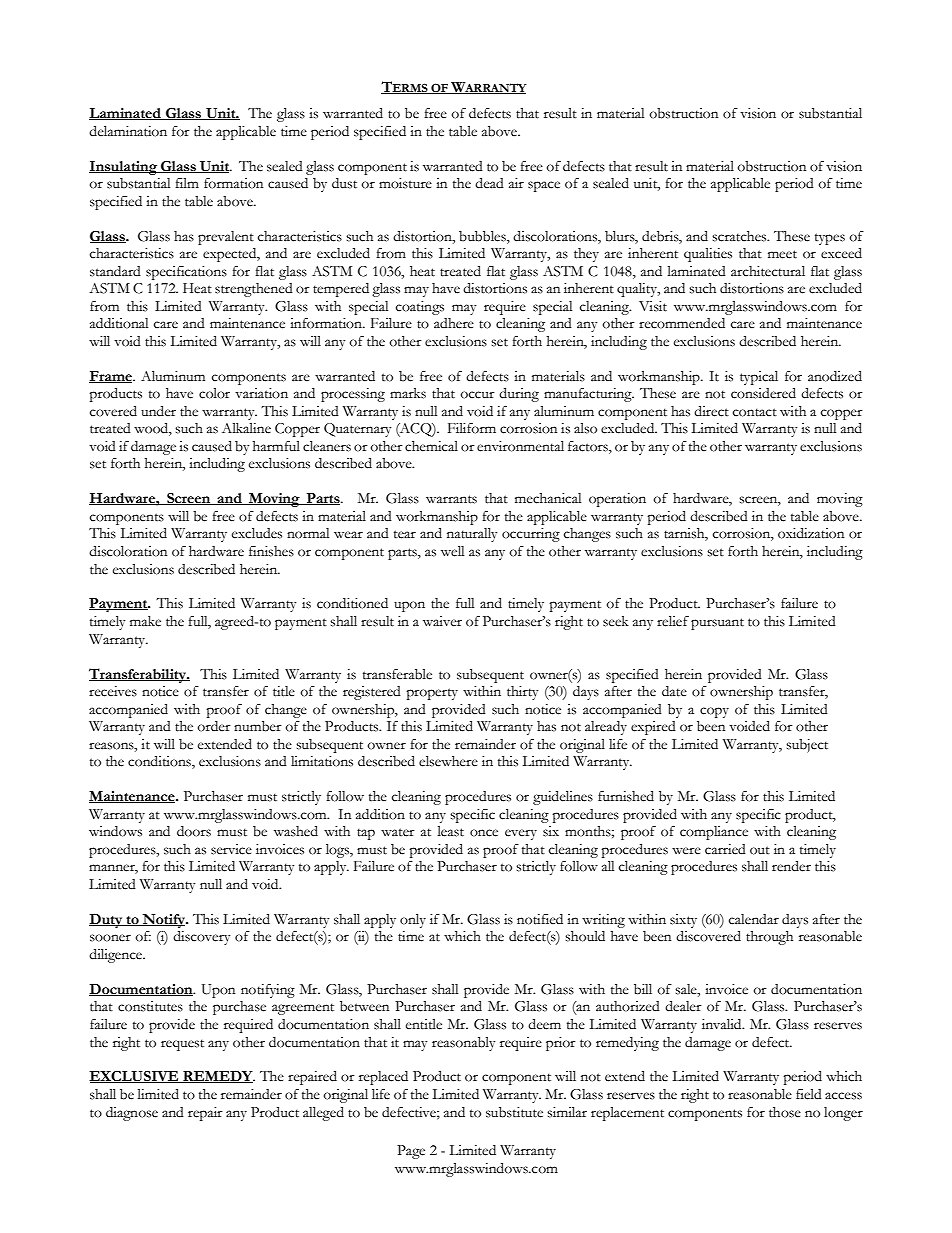  I want to click on dead, so click(489, 183).
